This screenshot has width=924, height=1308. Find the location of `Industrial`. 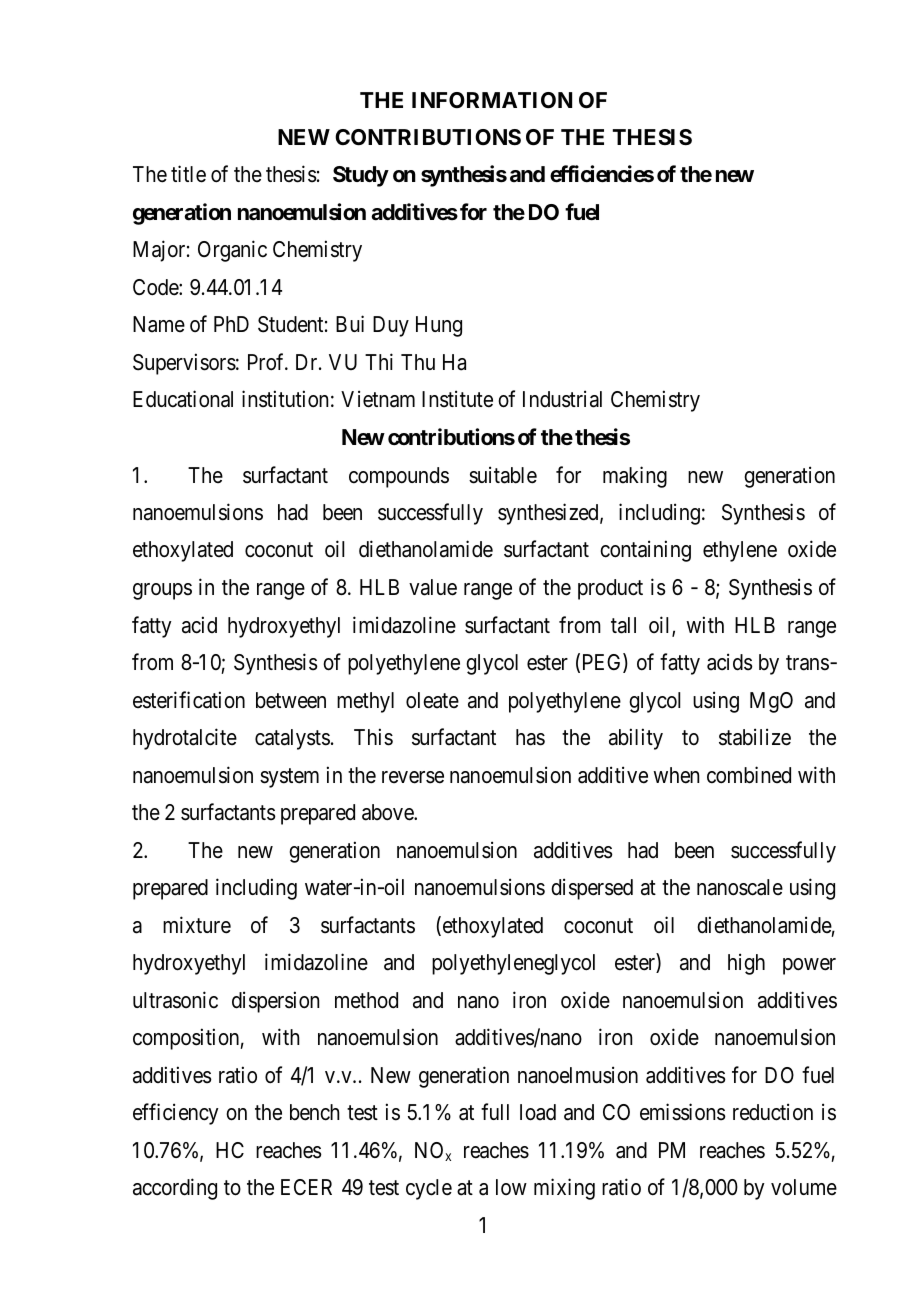

Industrial is located at coordinates (562, 399).
